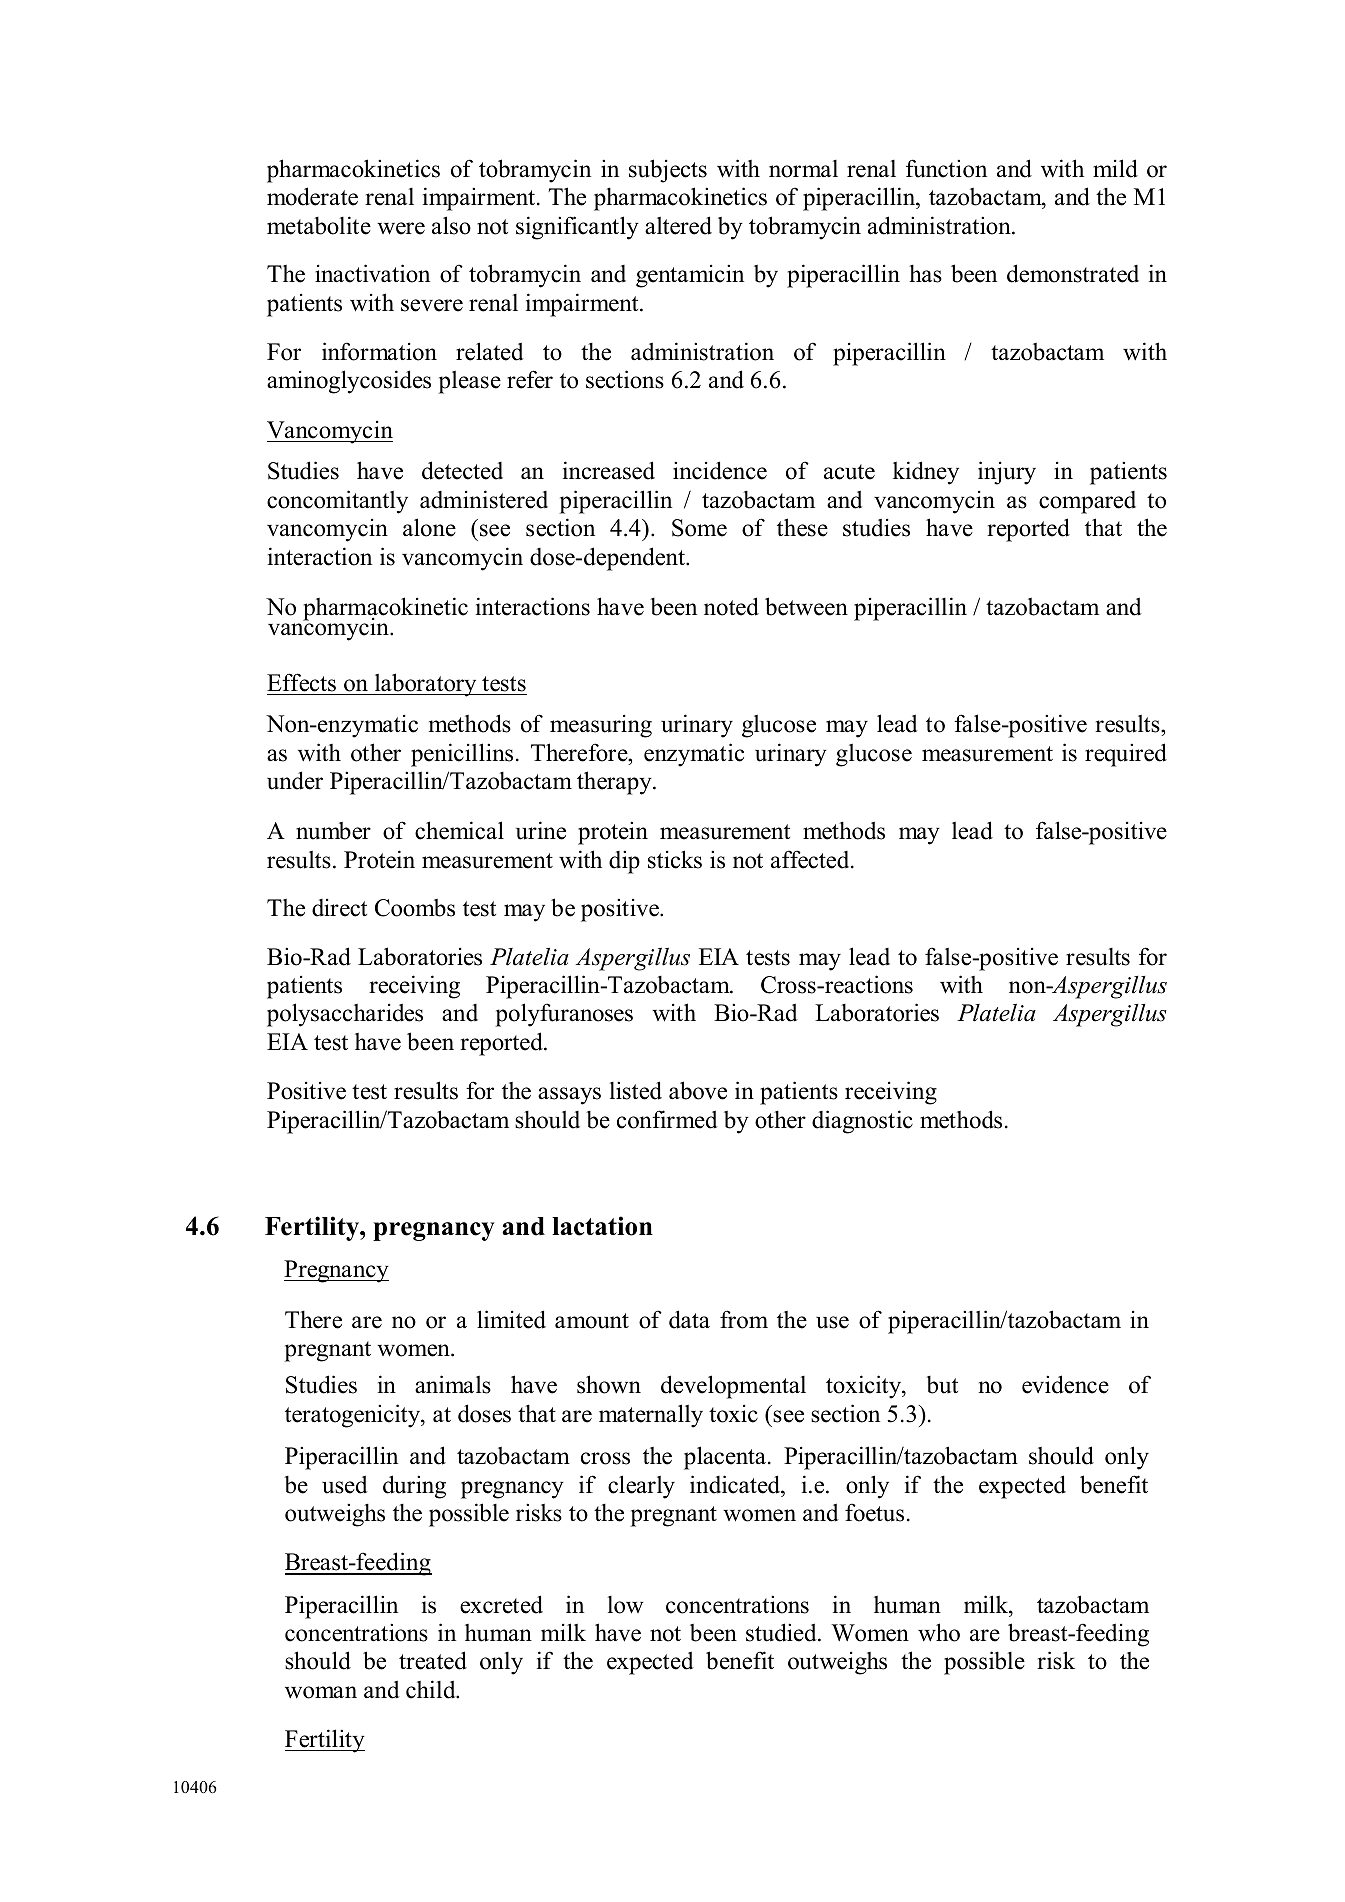  I want to click on were, so click(401, 228).
